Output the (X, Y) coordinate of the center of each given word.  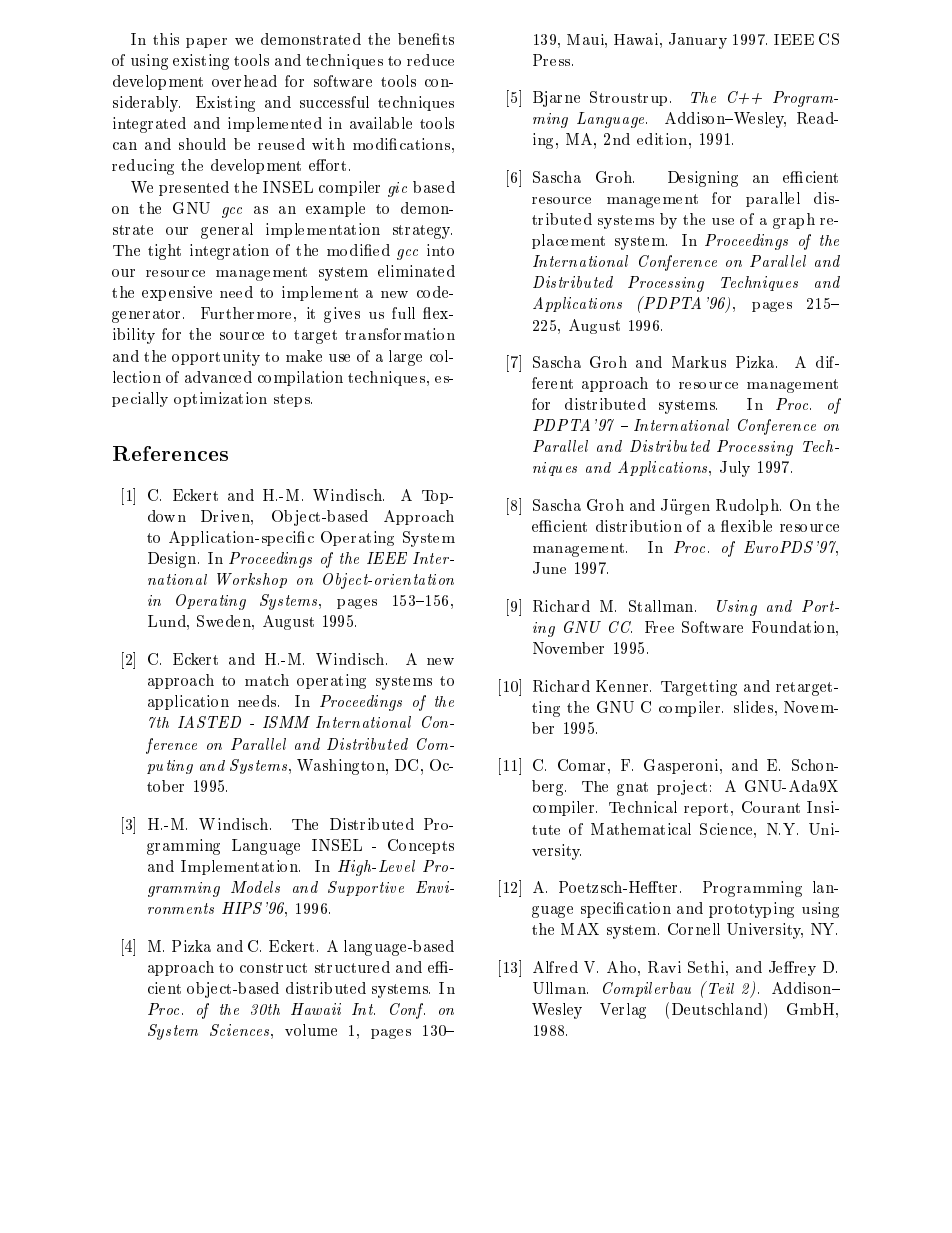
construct (273, 968)
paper (206, 43)
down (167, 516)
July (735, 469)
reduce (430, 60)
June (549, 568)
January (698, 41)
